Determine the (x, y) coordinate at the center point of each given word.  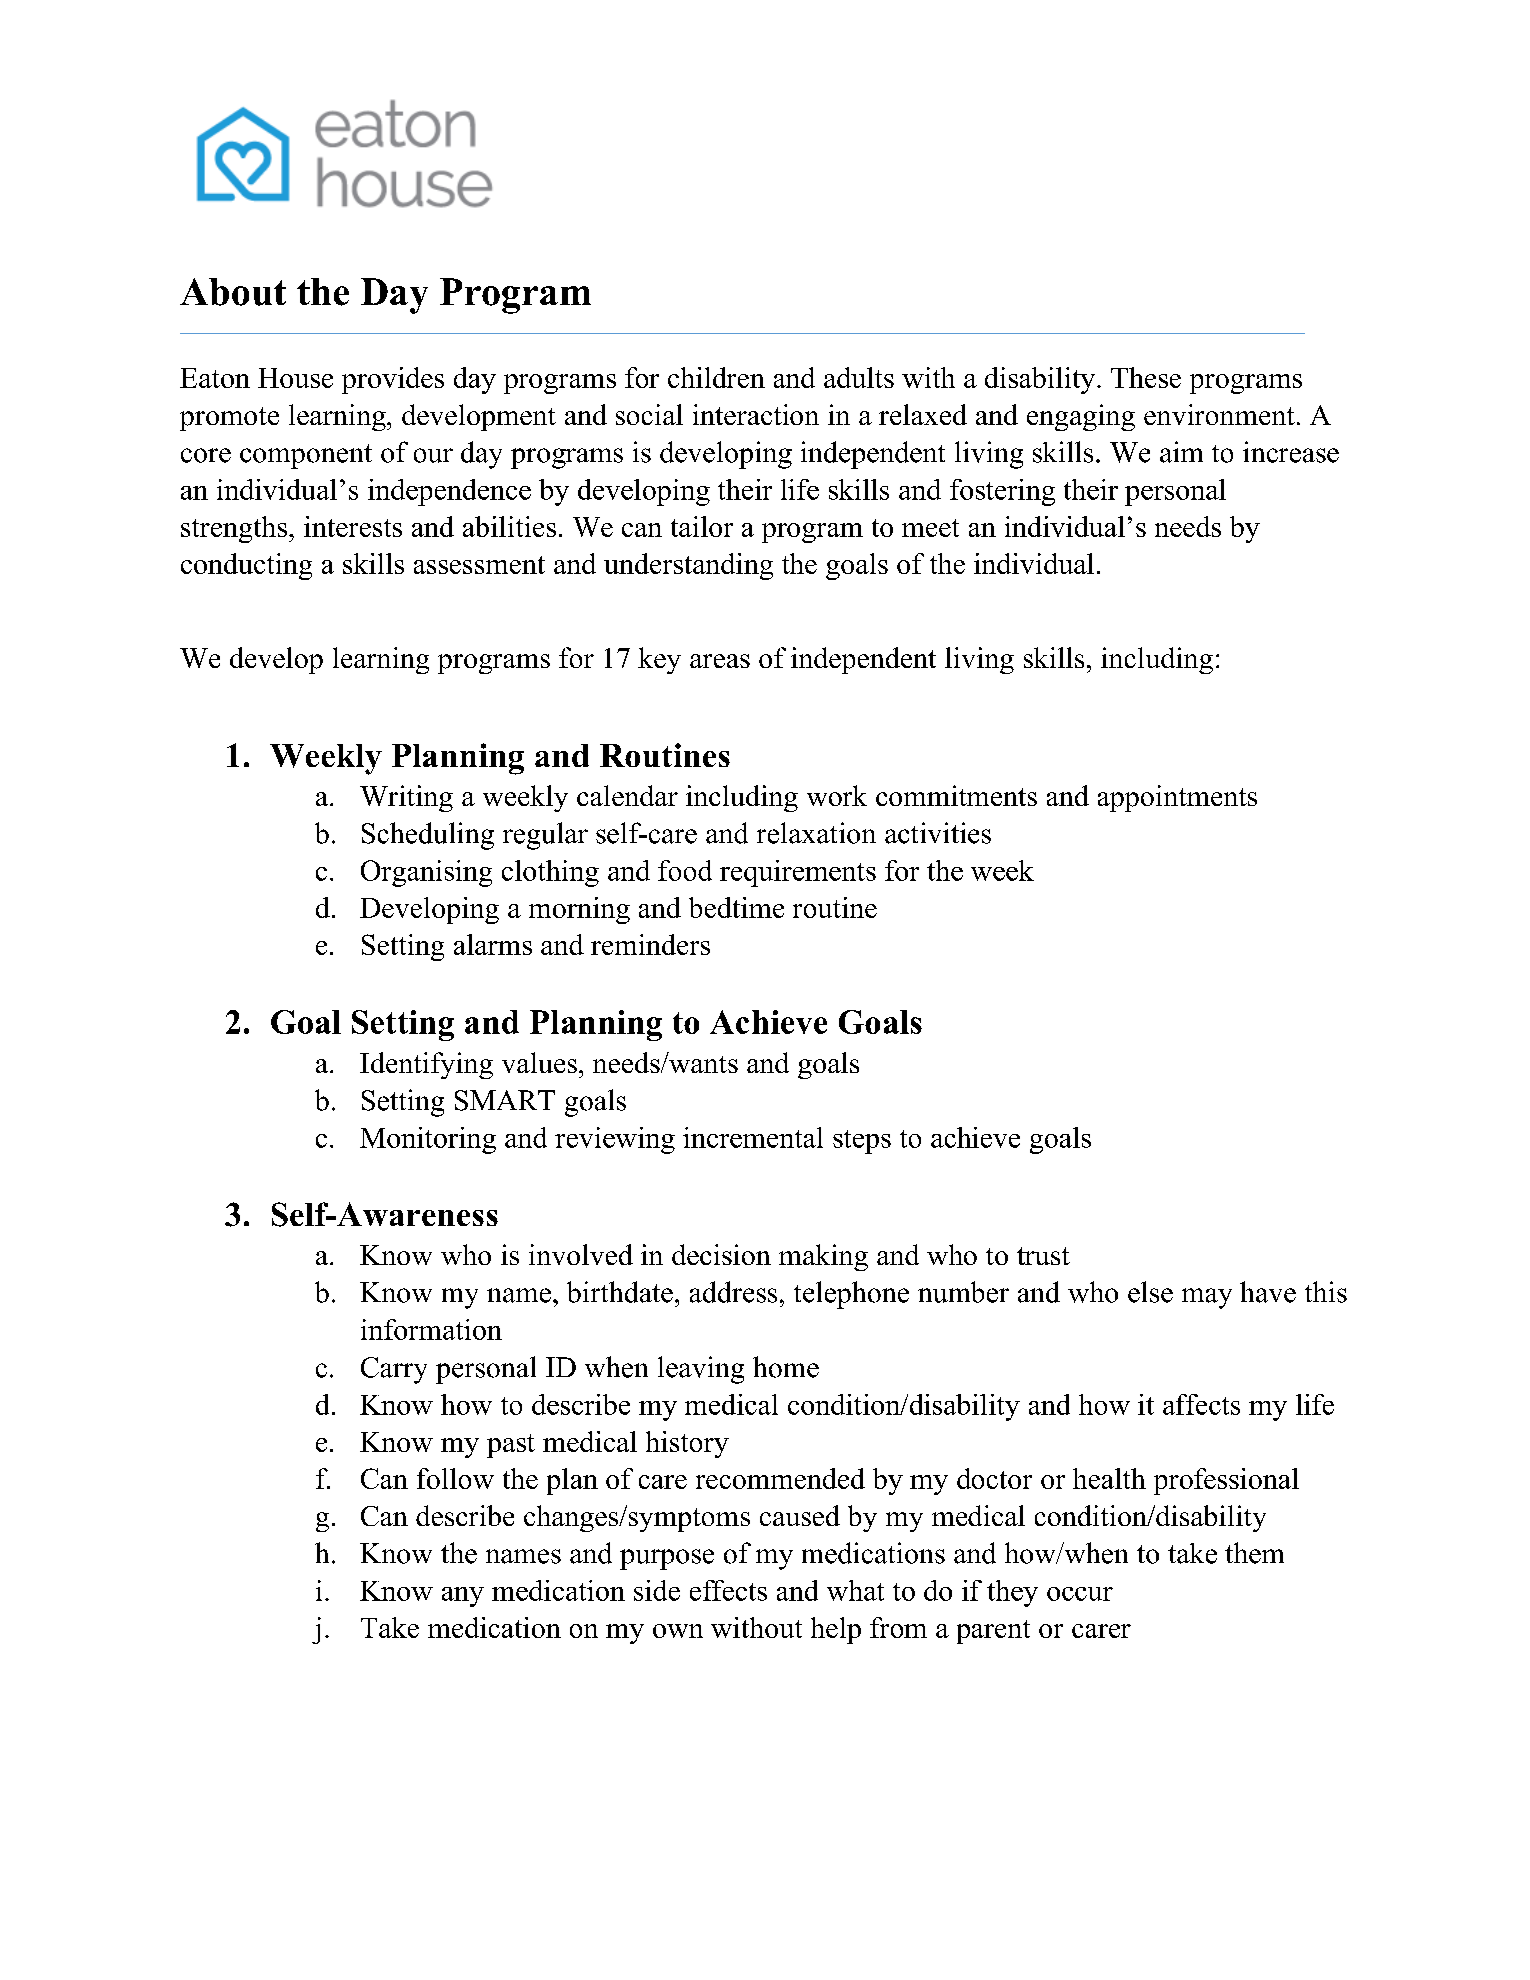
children (716, 377)
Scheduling (428, 836)
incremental (753, 1137)
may (1207, 1298)
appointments (1177, 798)
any (463, 1597)
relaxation (816, 833)
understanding (688, 566)
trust (1043, 1256)
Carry (394, 1370)
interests (353, 526)
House (295, 378)
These (1146, 377)
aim (1181, 452)
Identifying (426, 1065)
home (786, 1367)
